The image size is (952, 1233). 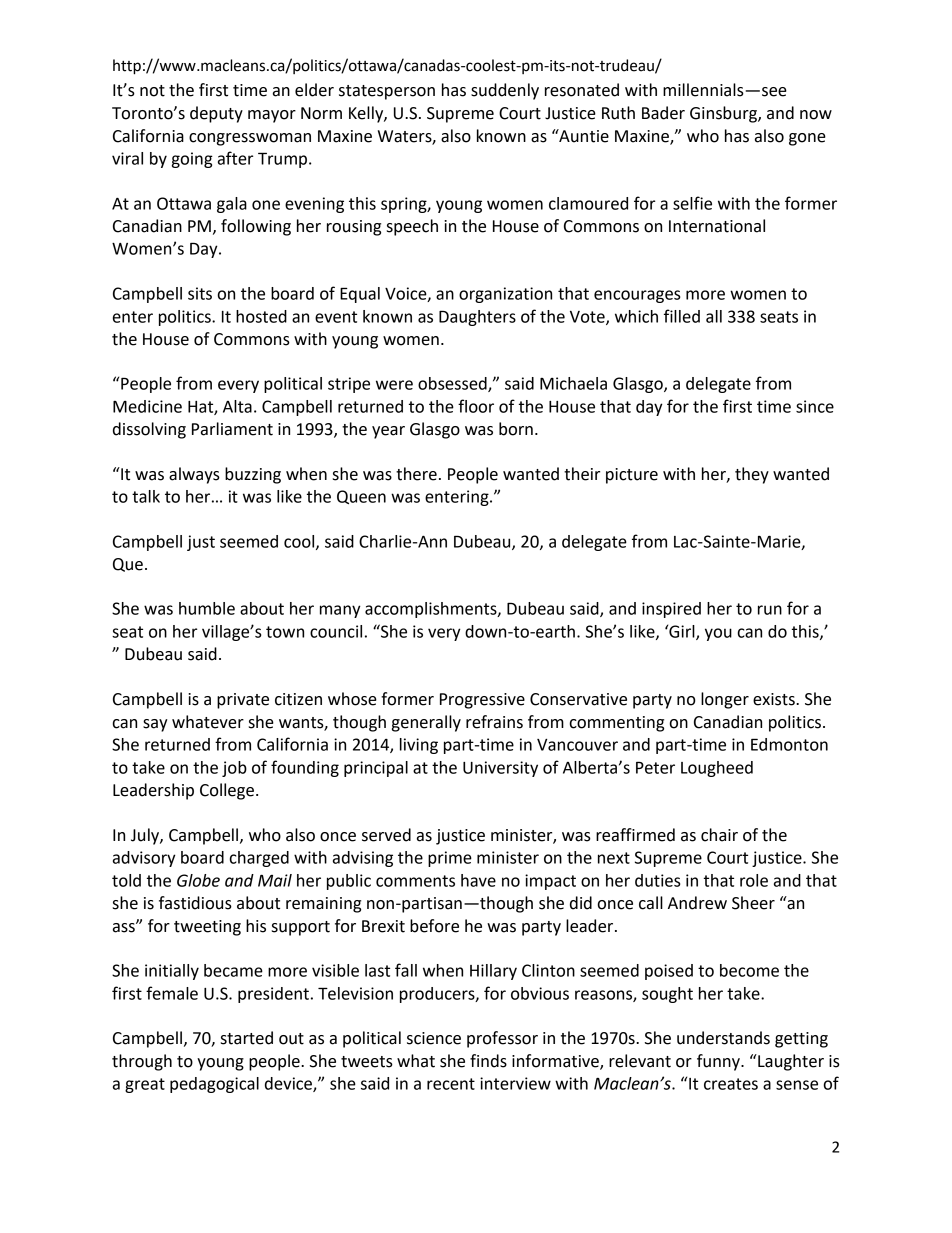 I want to click on Ginsburg, so click(x=724, y=114).
